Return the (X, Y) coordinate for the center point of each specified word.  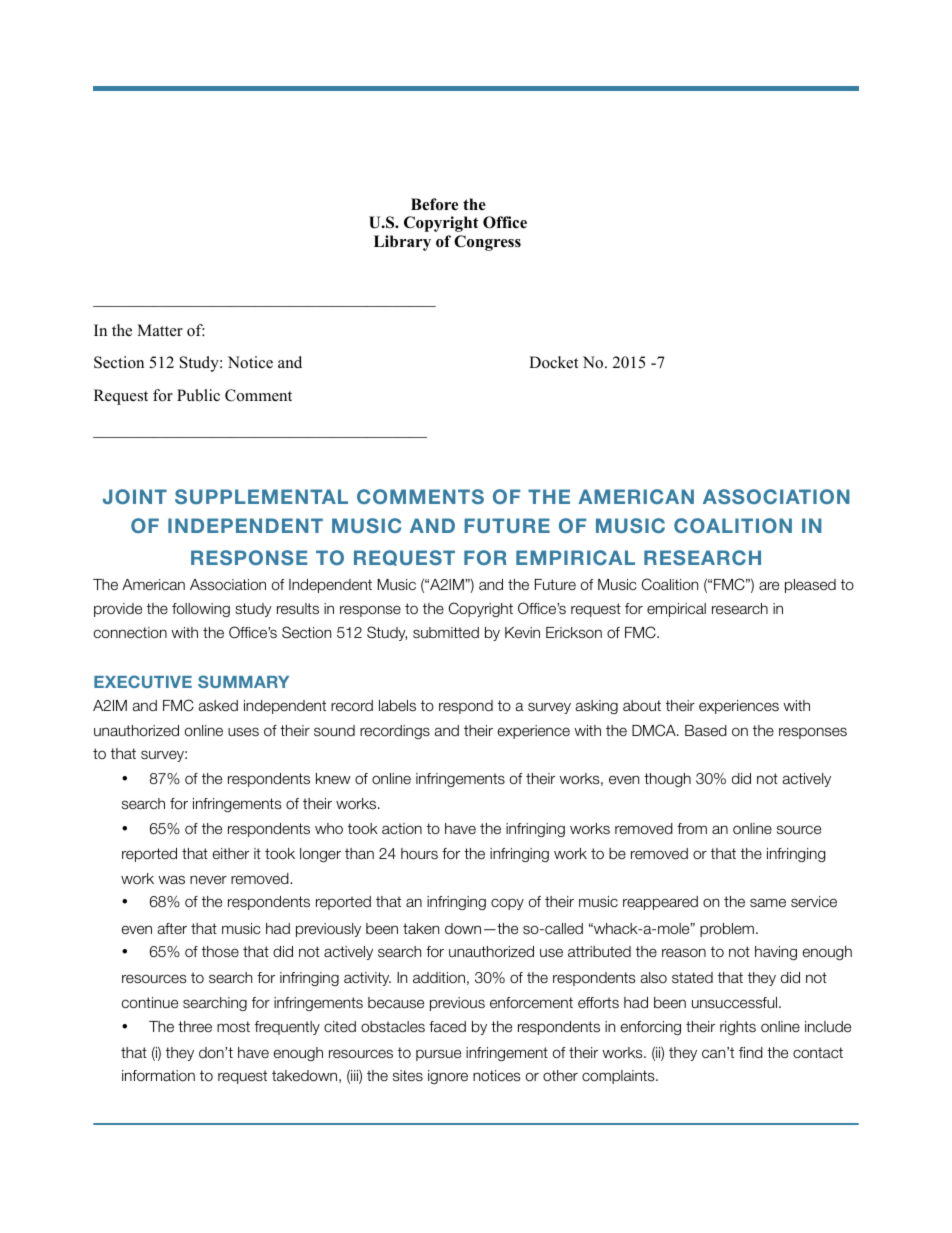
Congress (487, 243)
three (195, 1026)
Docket (553, 362)
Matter (160, 330)
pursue (438, 1055)
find (751, 1052)
